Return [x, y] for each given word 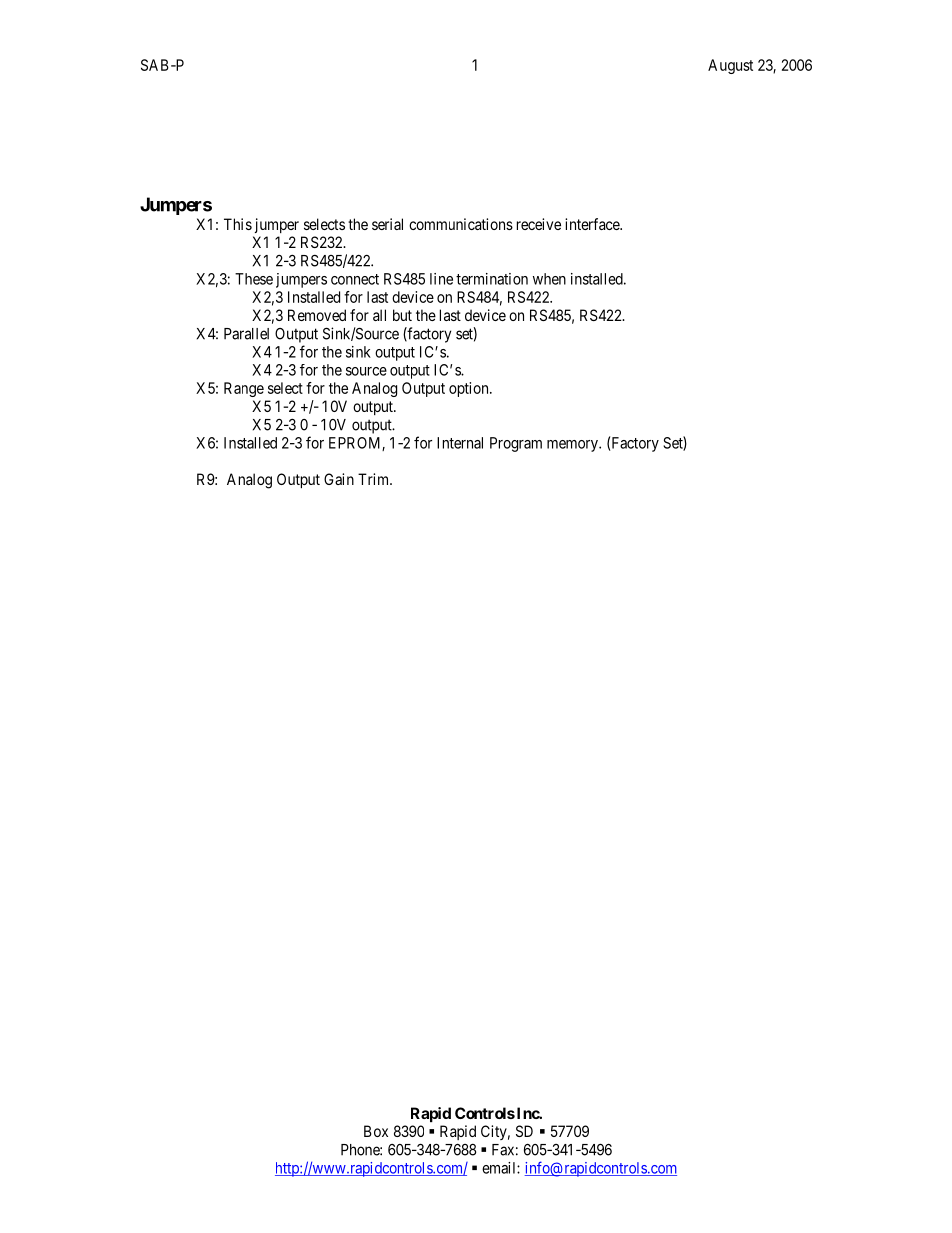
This [238, 224]
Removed [317, 315]
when [549, 279]
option [470, 389]
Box [376, 1131]
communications [461, 224]
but [402, 315]
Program [516, 444]
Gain [339, 479]
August [730, 66]
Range [244, 389]
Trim [375, 479]
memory [573, 446]
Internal [460, 443]
